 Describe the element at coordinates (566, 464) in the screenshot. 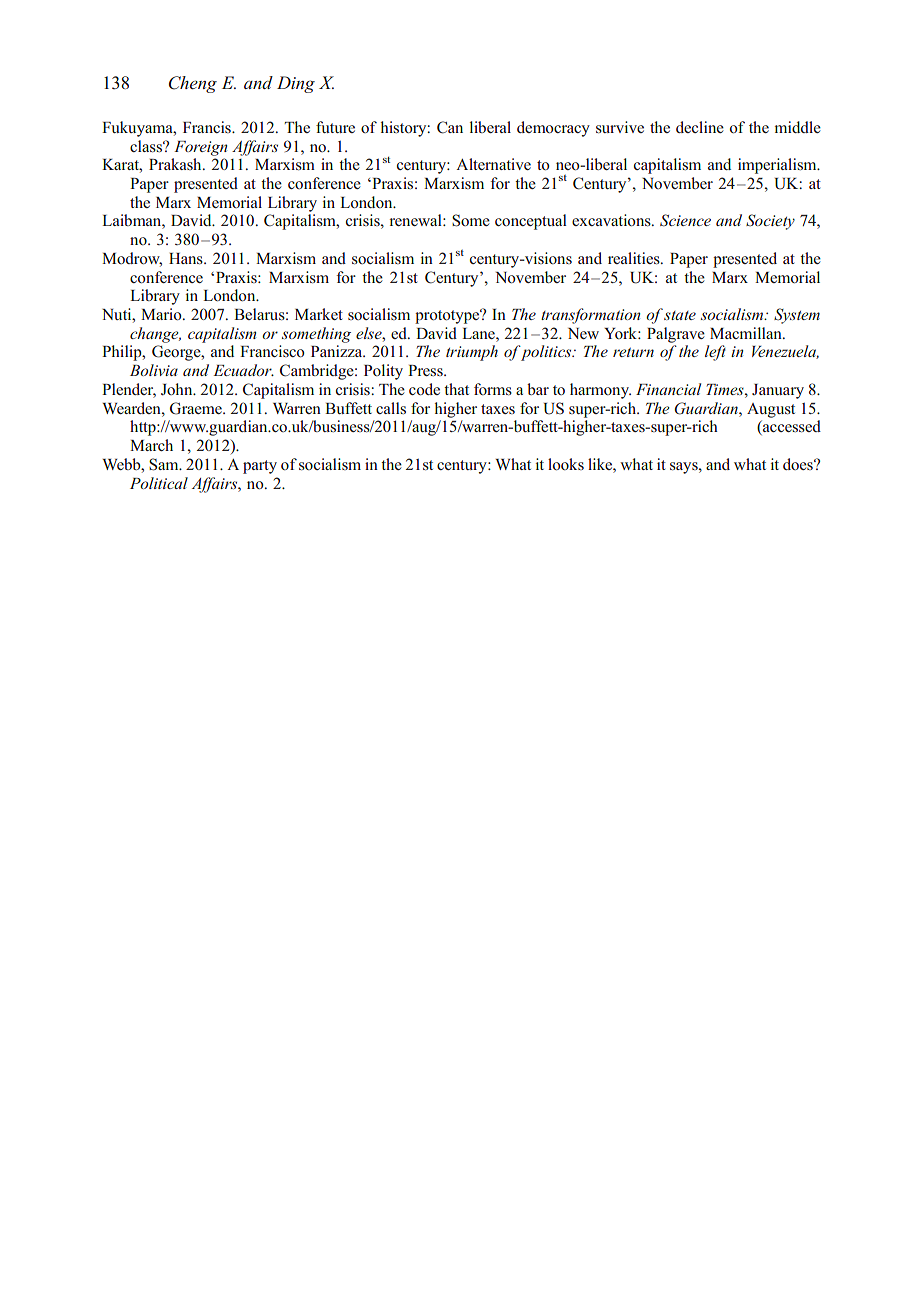

I see `looks` at that location.
